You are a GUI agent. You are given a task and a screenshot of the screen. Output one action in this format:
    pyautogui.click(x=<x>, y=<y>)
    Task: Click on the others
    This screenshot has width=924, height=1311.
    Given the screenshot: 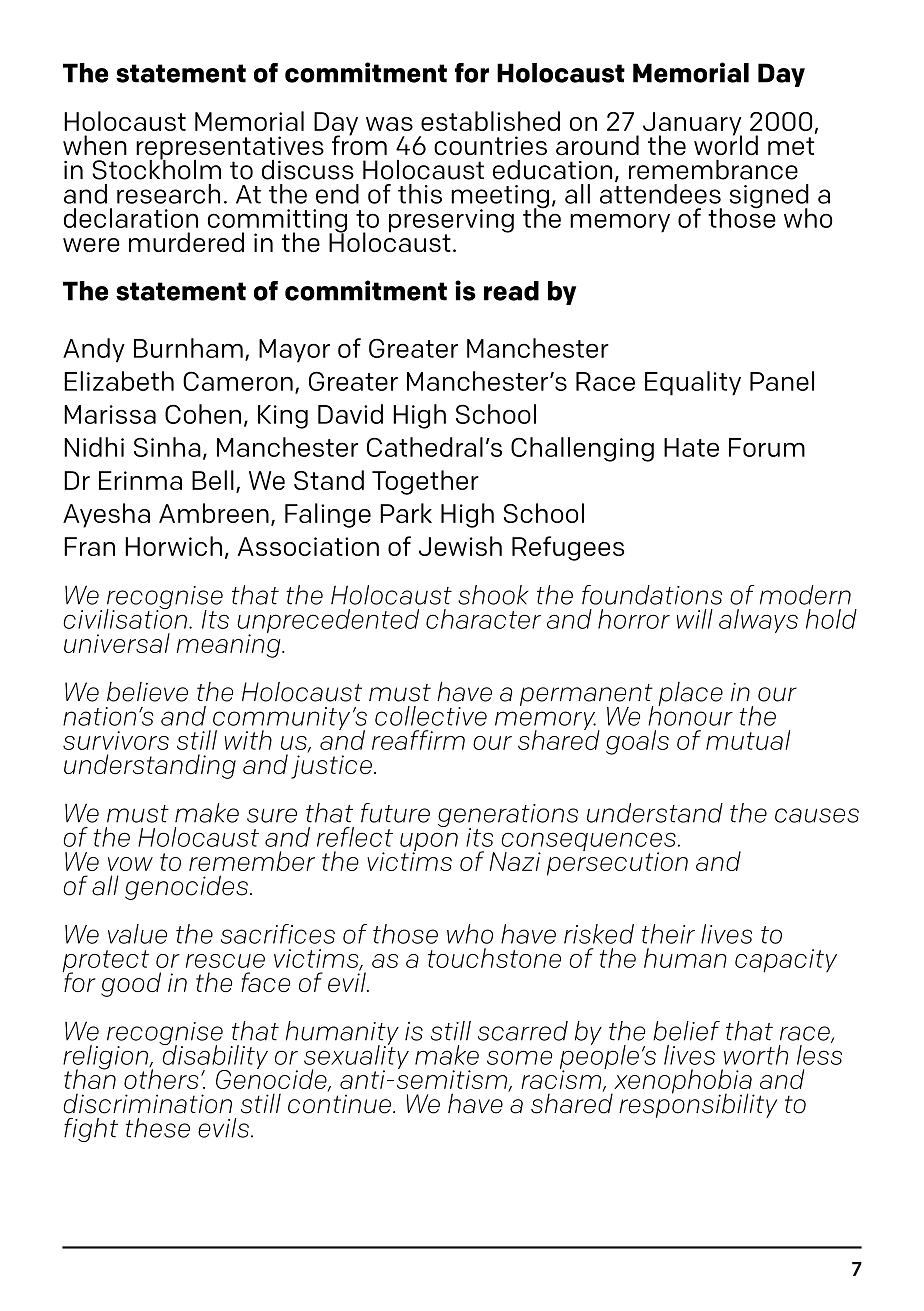 What is the action you would take?
    pyautogui.click(x=161, y=1078)
